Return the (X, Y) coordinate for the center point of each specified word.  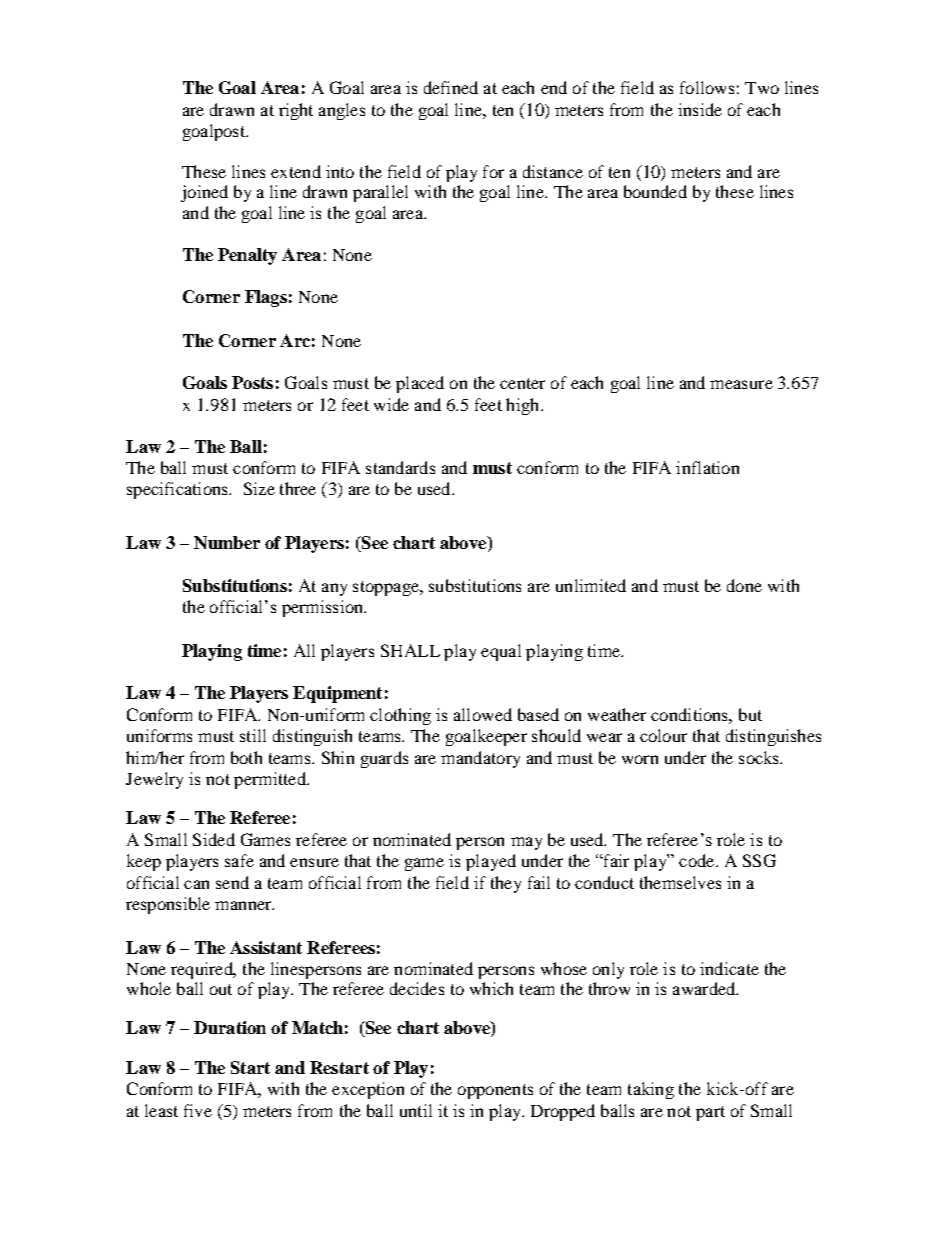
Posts (252, 382)
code (698, 860)
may (526, 843)
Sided (214, 839)
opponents (495, 1091)
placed (420, 384)
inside (700, 109)
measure (741, 384)
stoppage (387, 588)
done (744, 585)
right (296, 111)
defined (451, 87)
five (198, 1110)
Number (227, 542)
